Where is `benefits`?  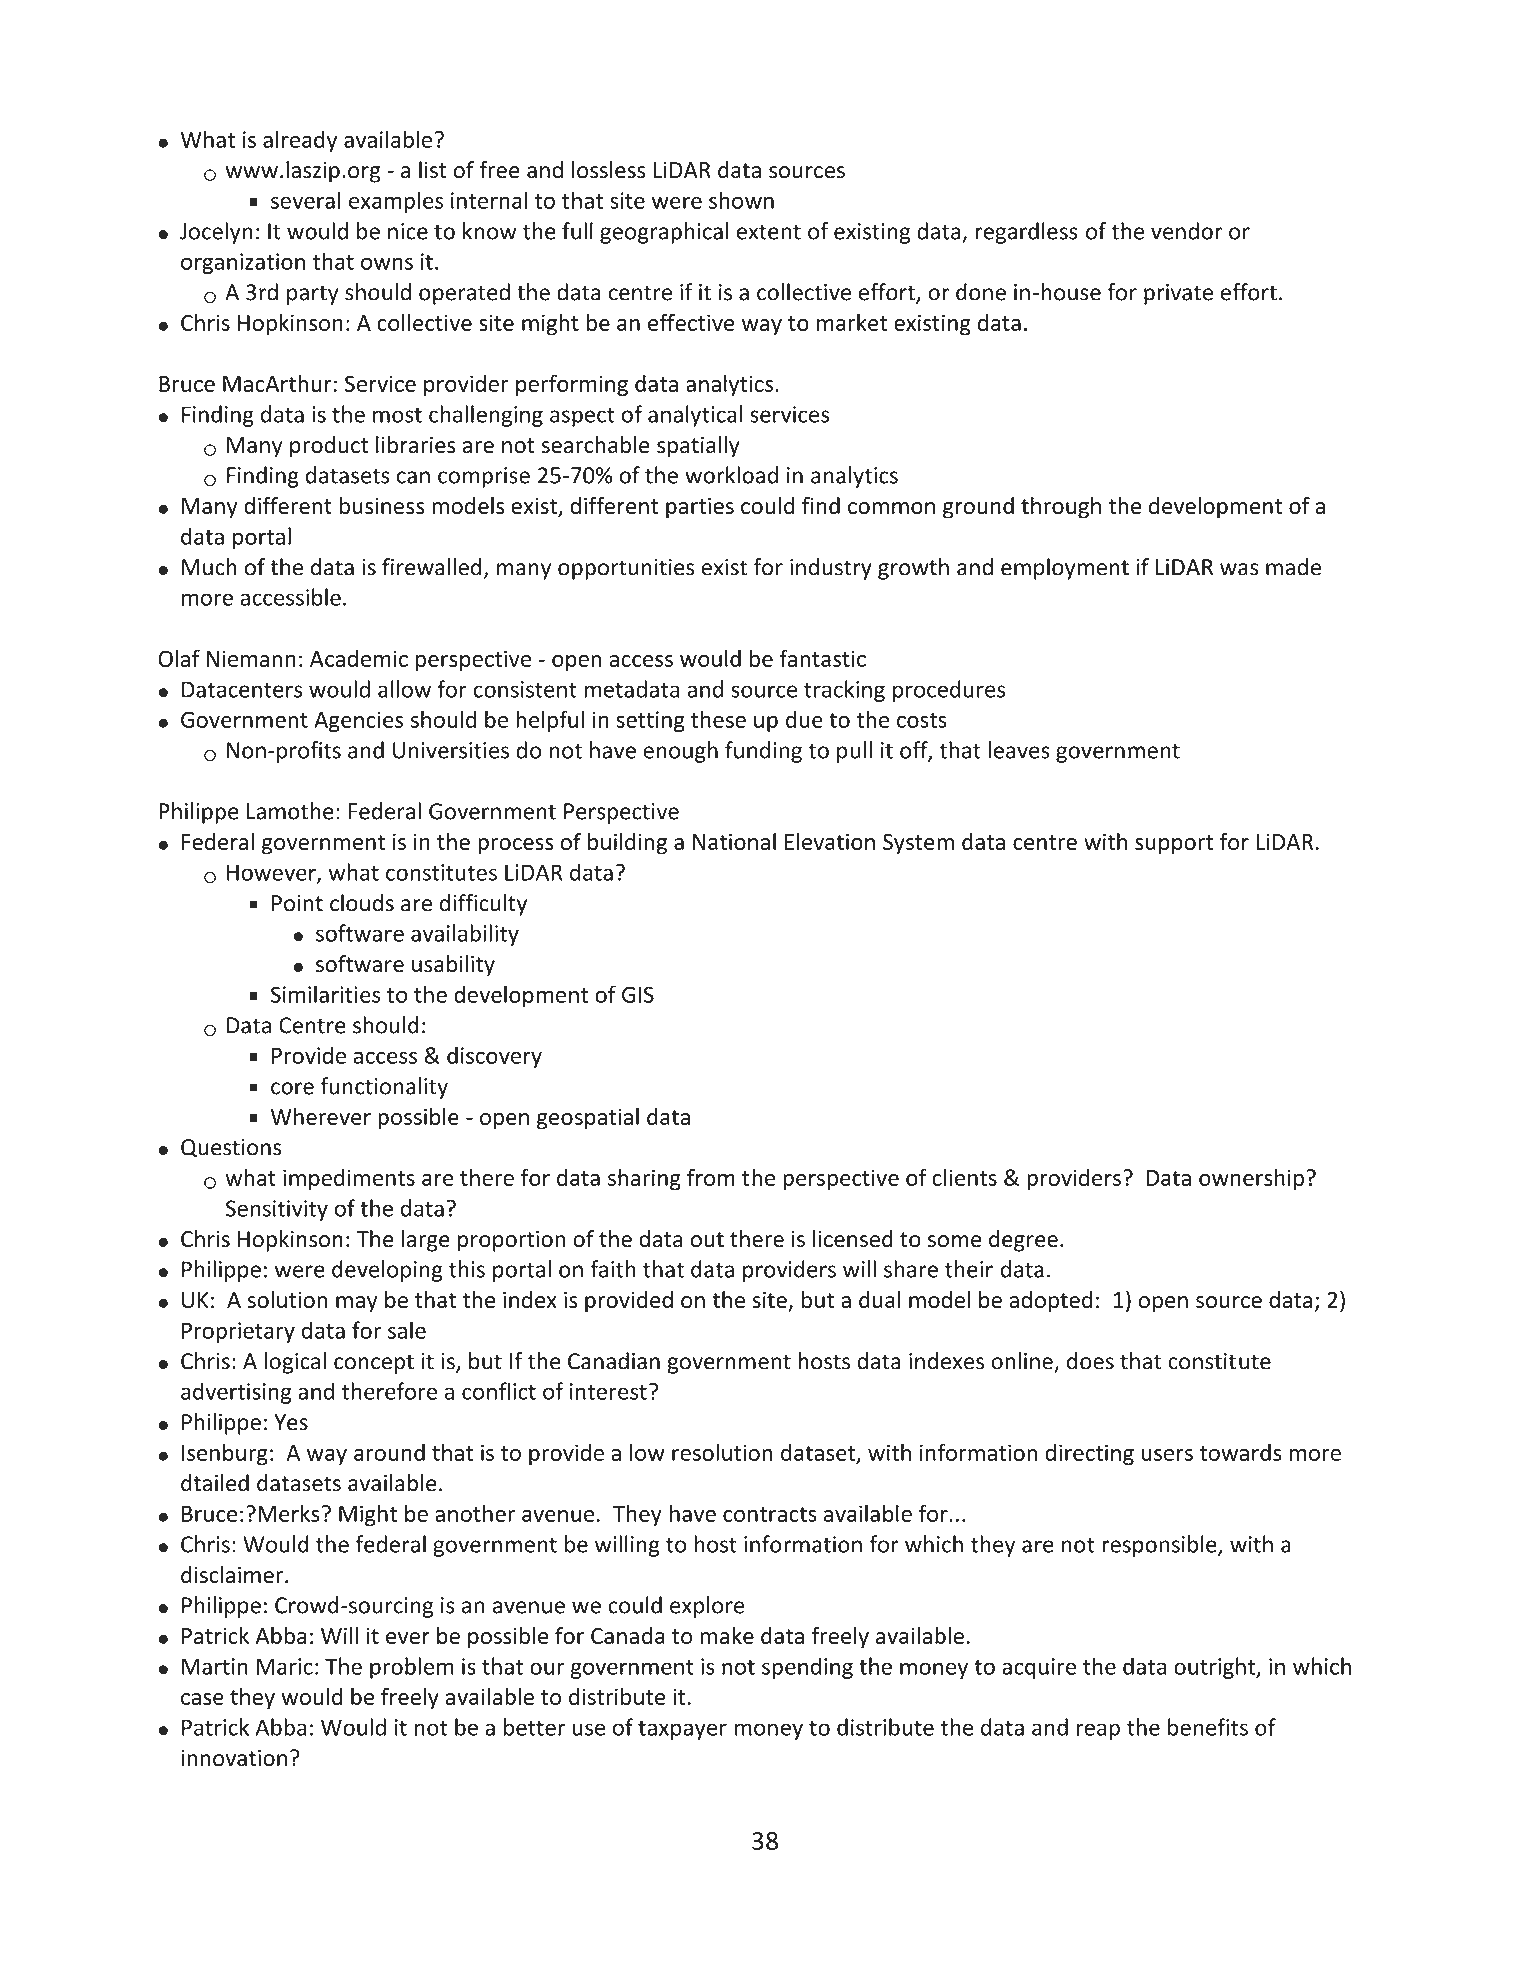 benefits is located at coordinates (1208, 1727).
